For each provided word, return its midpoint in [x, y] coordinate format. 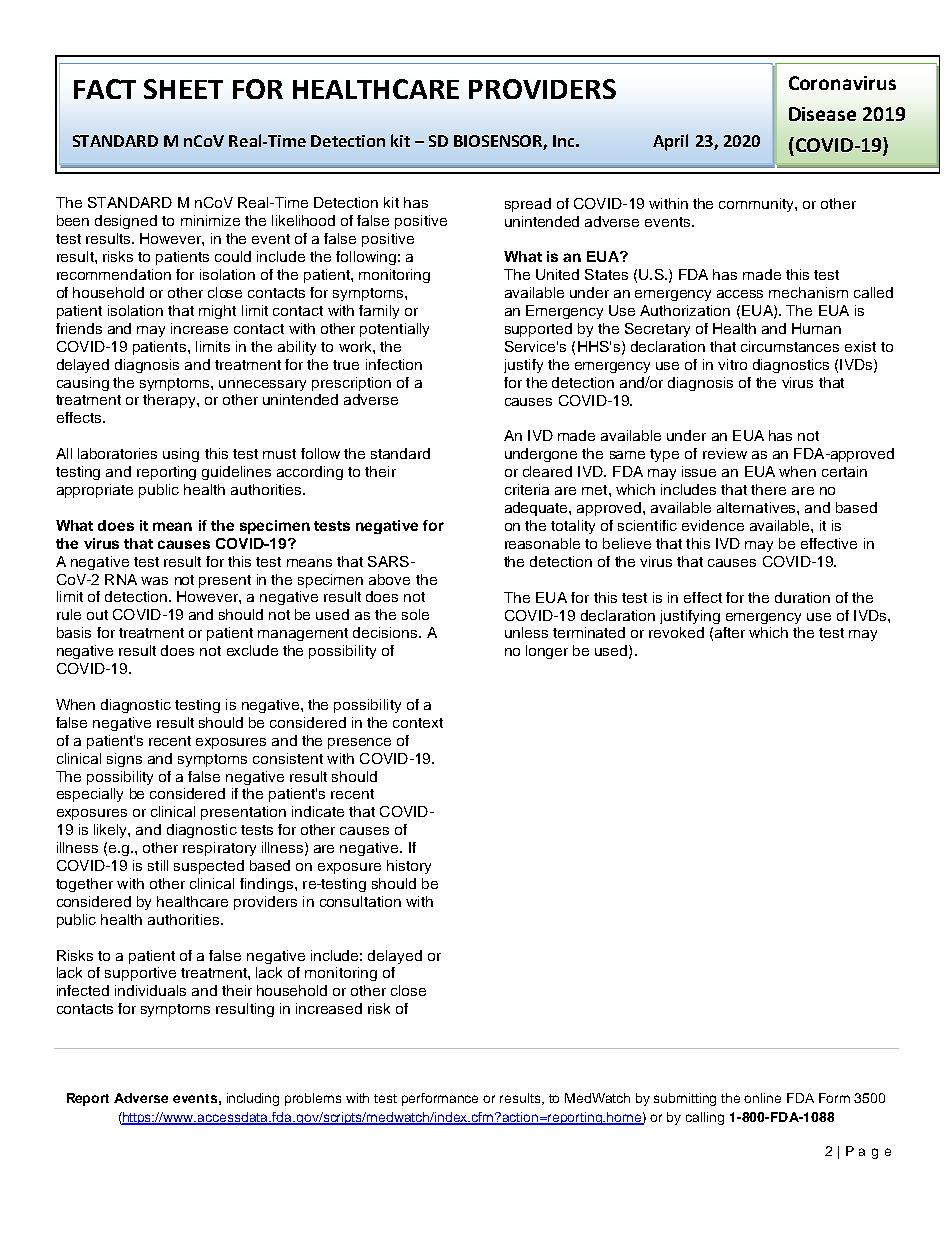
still [158, 865]
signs [124, 760]
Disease [822, 114]
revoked [676, 632]
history [409, 867]
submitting [685, 1099]
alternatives [757, 507]
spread [528, 205]
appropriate [95, 491]
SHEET [183, 89]
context [418, 723]
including [253, 1099]
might [217, 312]
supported [538, 330]
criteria [527, 489]
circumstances [790, 346]
